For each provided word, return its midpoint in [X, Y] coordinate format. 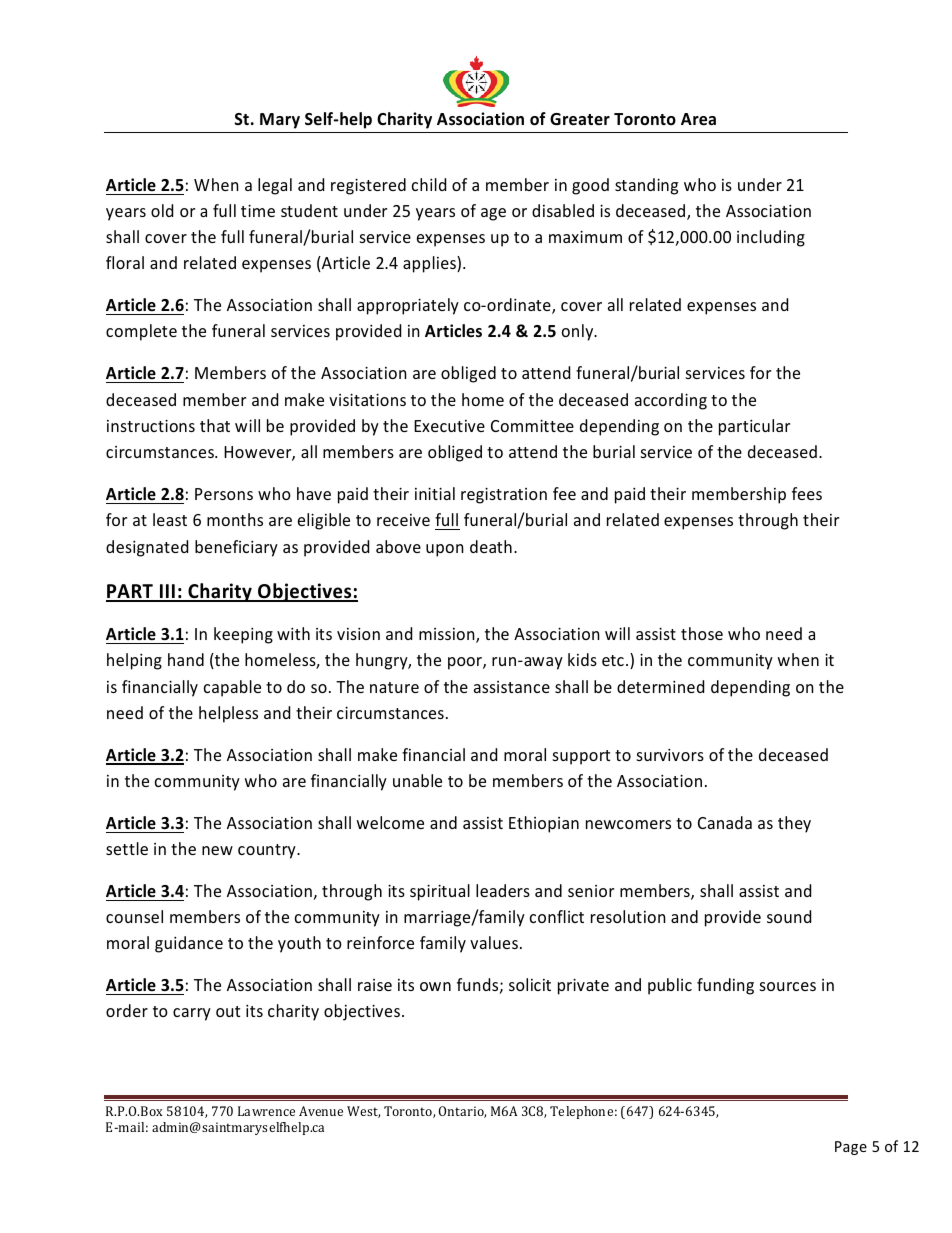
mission [448, 635]
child [429, 184]
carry [192, 1014]
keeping [243, 635]
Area [698, 119]
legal [275, 186]
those [702, 633]
